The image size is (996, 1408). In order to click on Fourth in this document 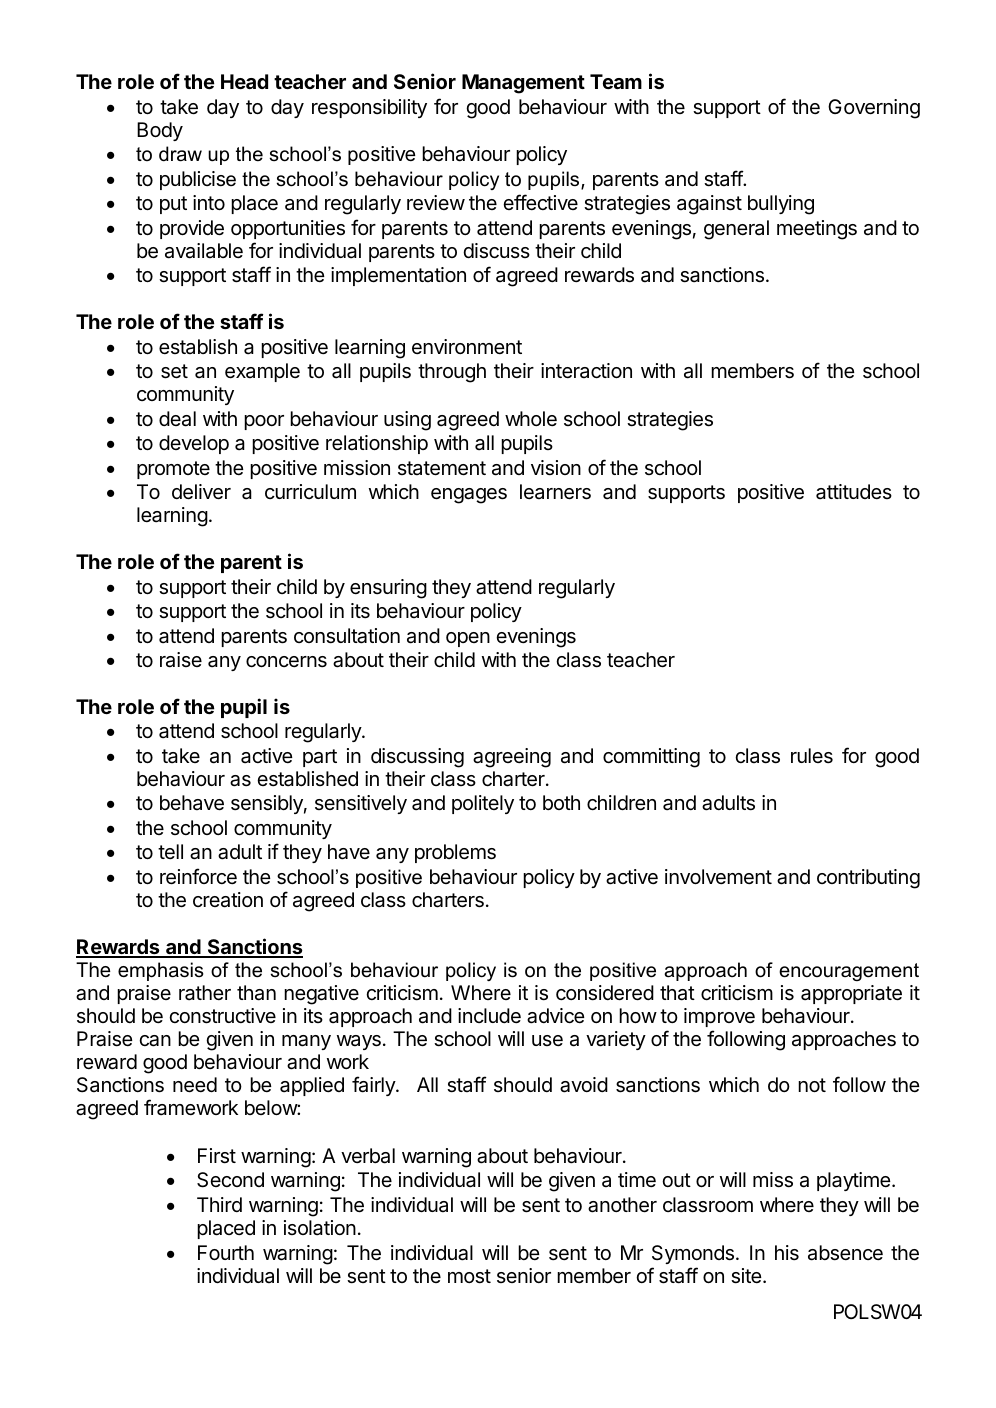, I will do `click(226, 1252)`.
